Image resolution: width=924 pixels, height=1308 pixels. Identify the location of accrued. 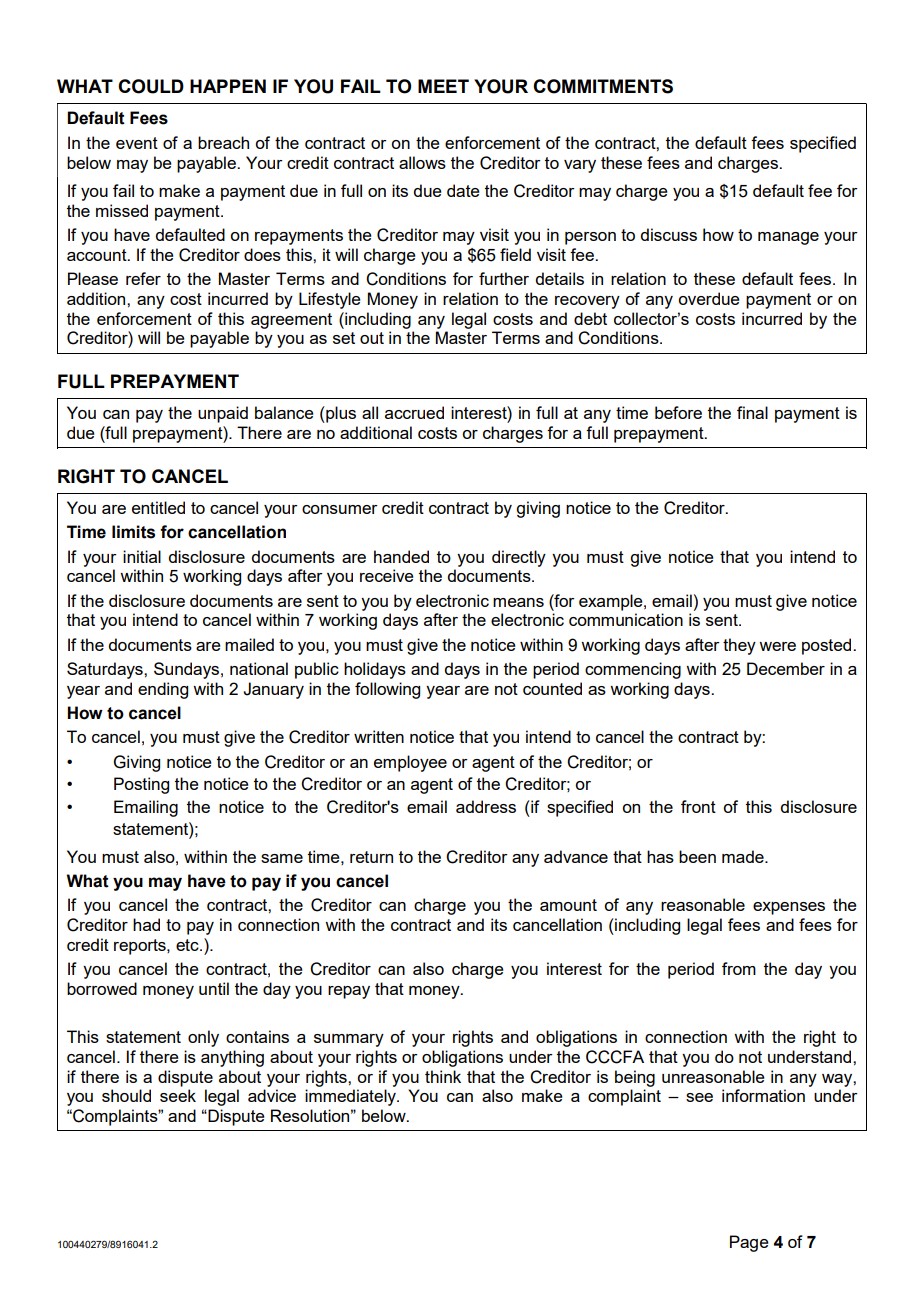
(414, 412).
